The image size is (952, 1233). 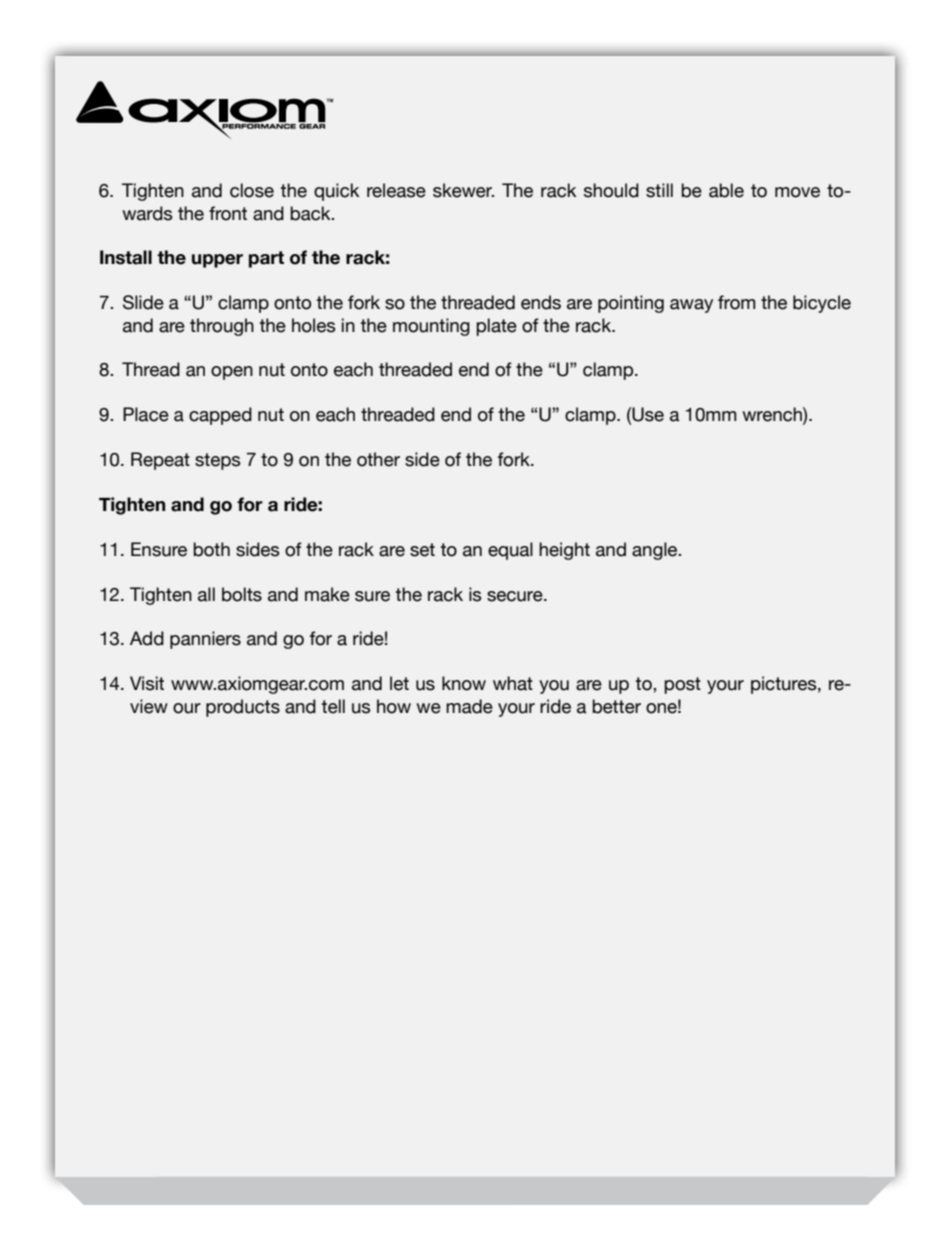 I want to click on products, so click(x=243, y=708).
